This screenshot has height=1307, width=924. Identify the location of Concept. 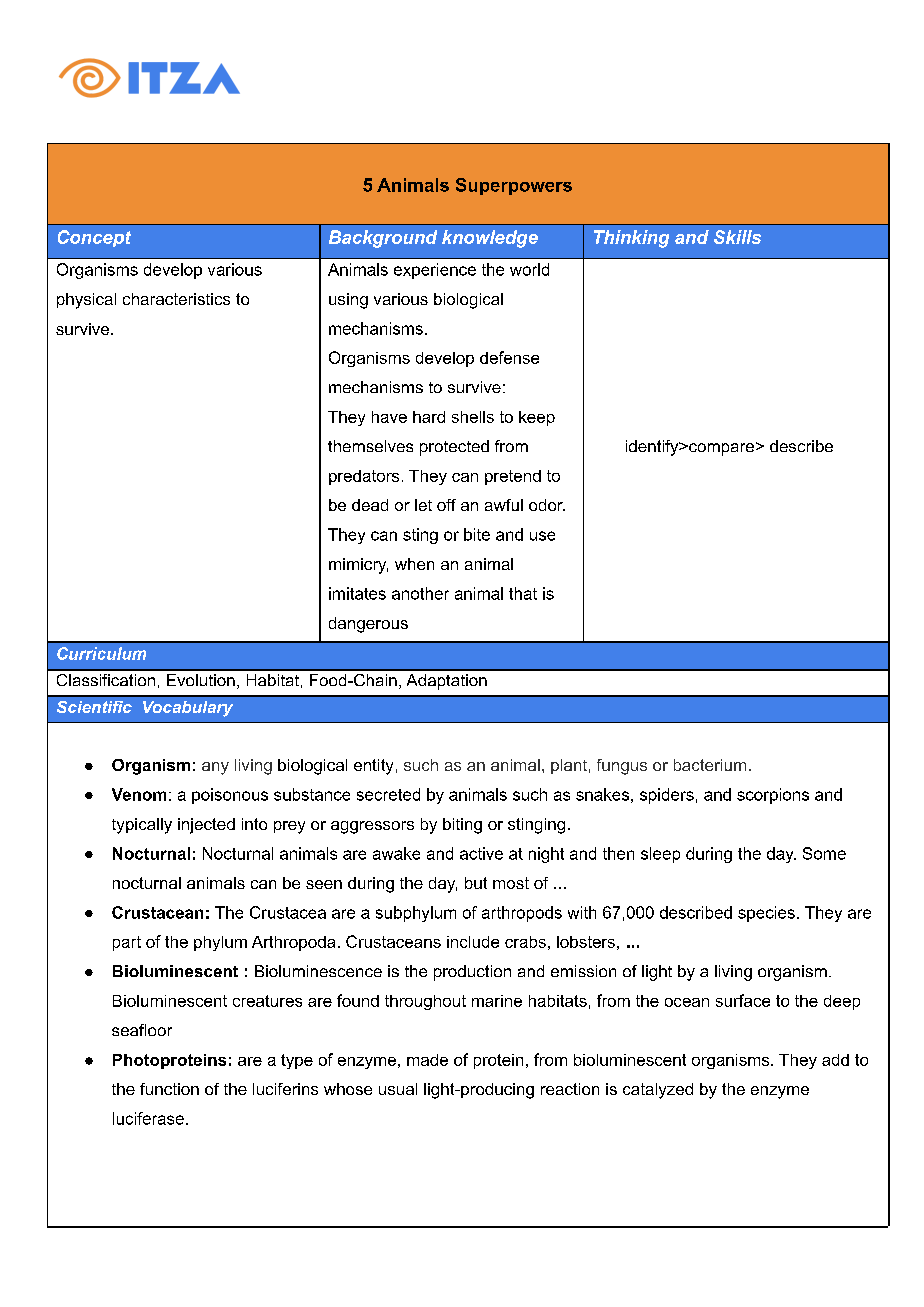
(94, 238).
